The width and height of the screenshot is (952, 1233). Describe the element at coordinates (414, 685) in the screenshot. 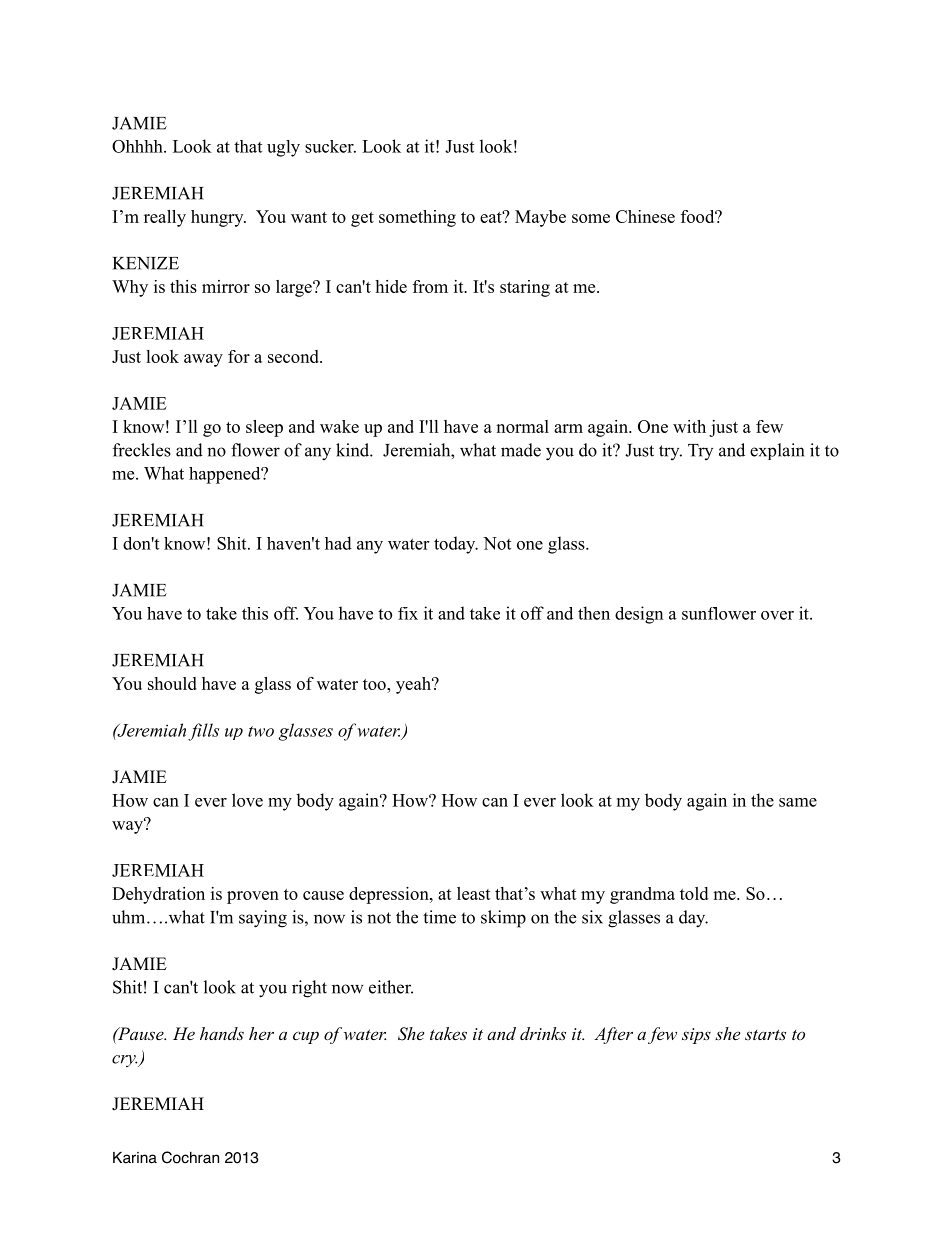

I see `yeah` at that location.
